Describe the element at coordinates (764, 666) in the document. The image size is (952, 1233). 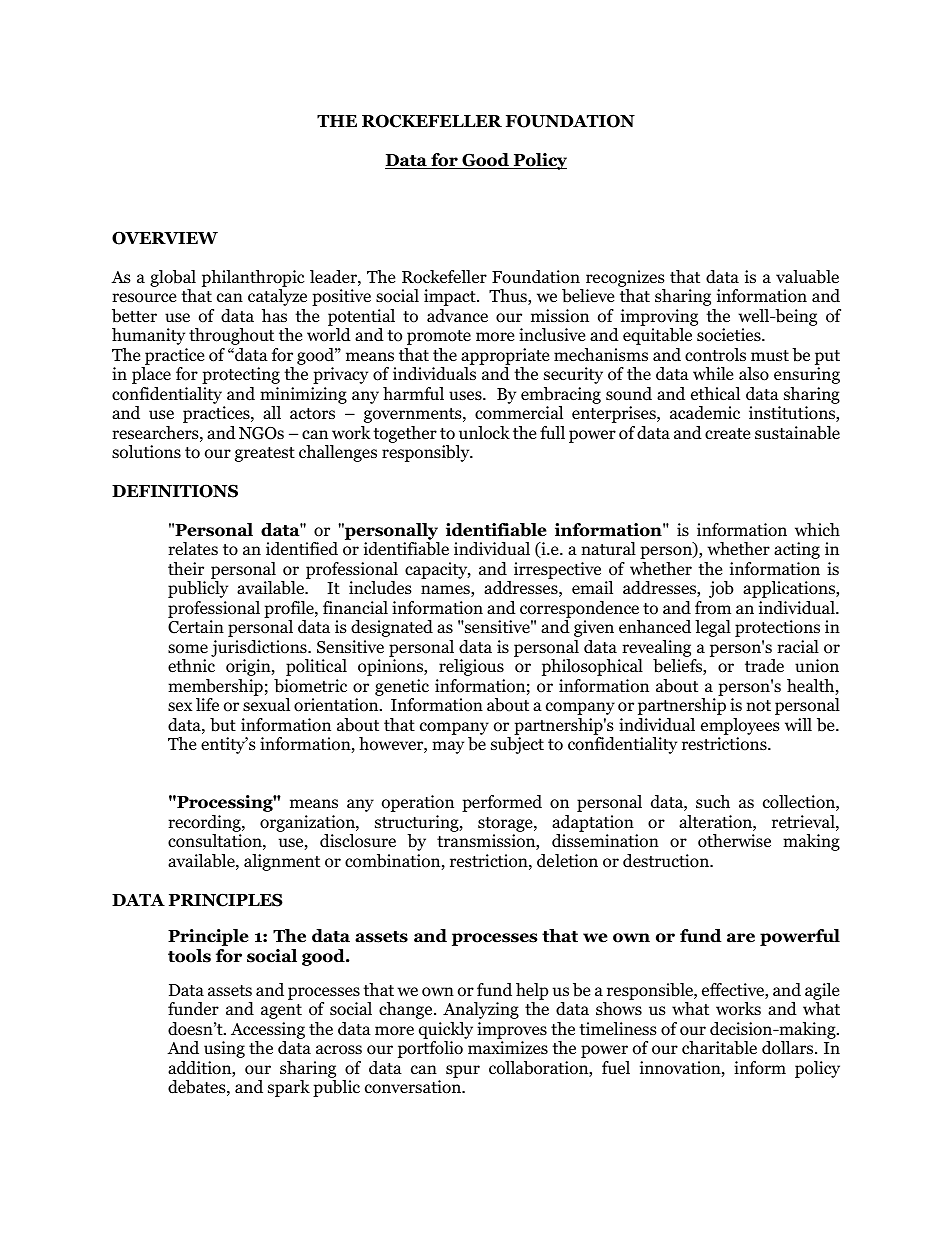
I see `trade` at that location.
